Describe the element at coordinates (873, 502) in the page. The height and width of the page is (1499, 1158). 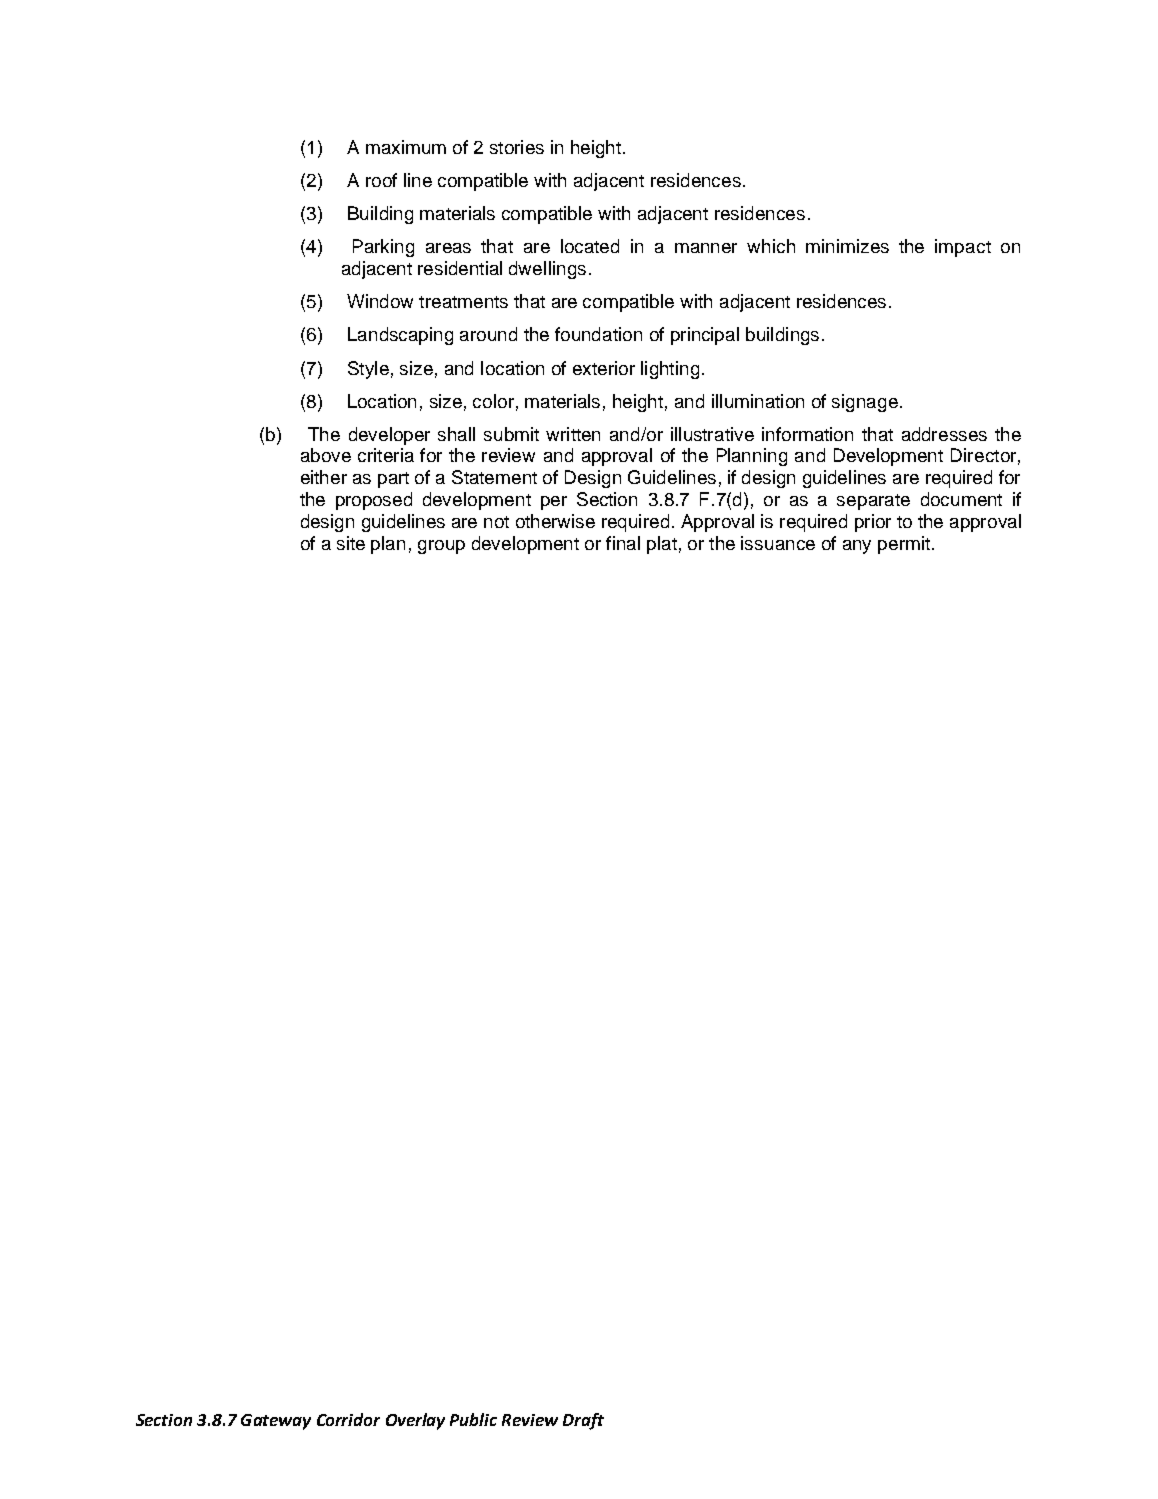
I see `separate` at that location.
